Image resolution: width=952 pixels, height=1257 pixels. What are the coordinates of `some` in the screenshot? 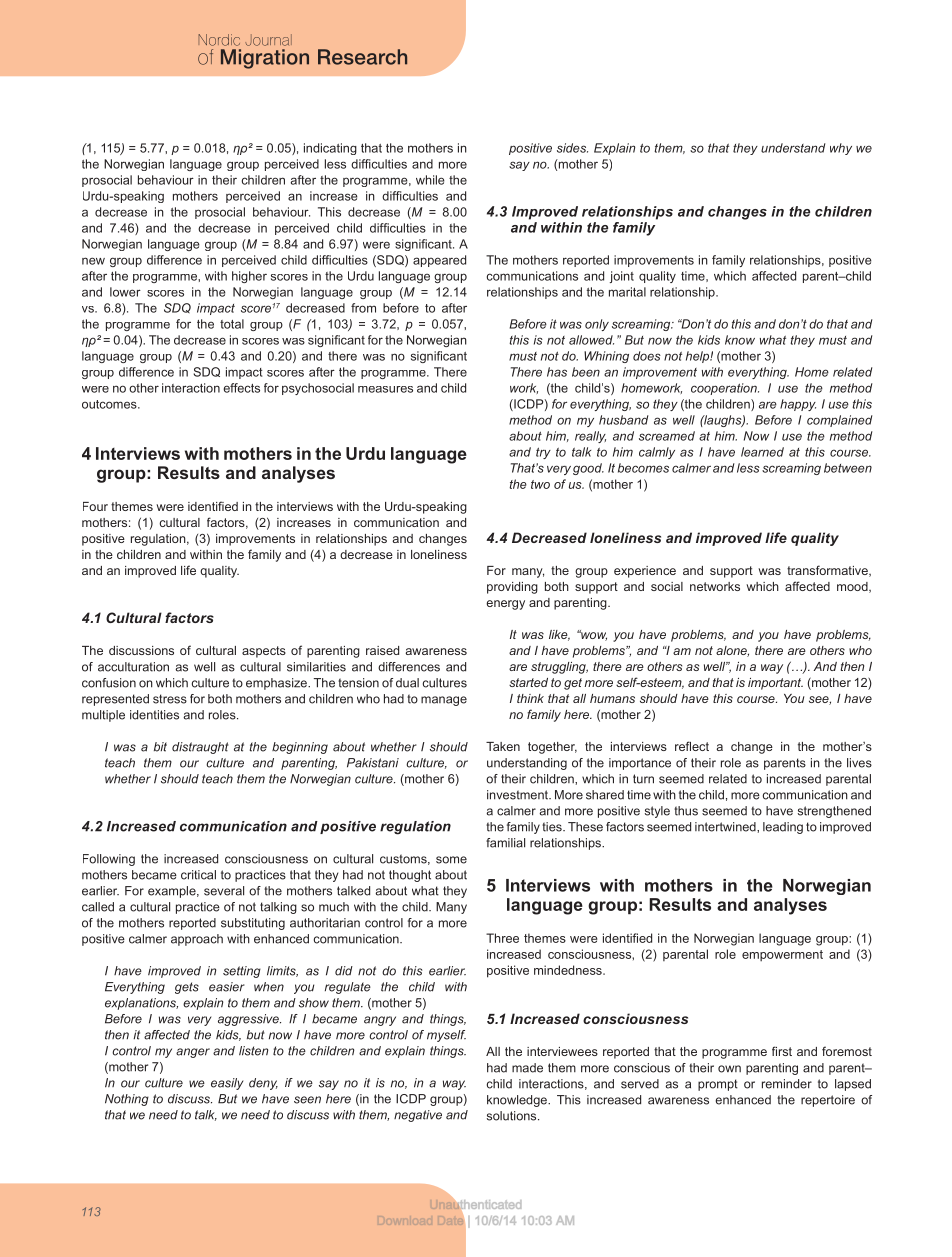 It's located at (451, 860).
